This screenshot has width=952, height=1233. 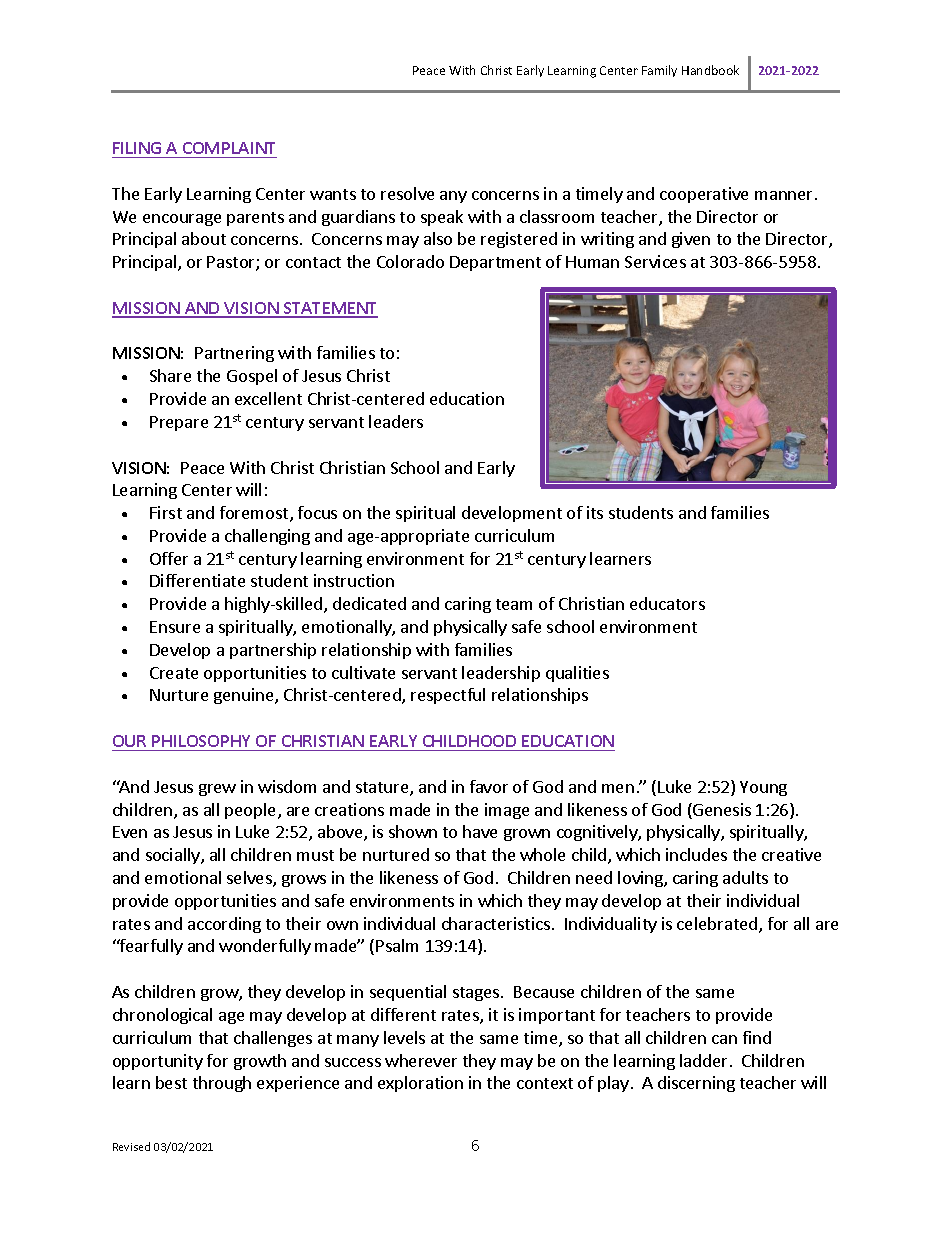 I want to click on socially, so click(x=174, y=856).
